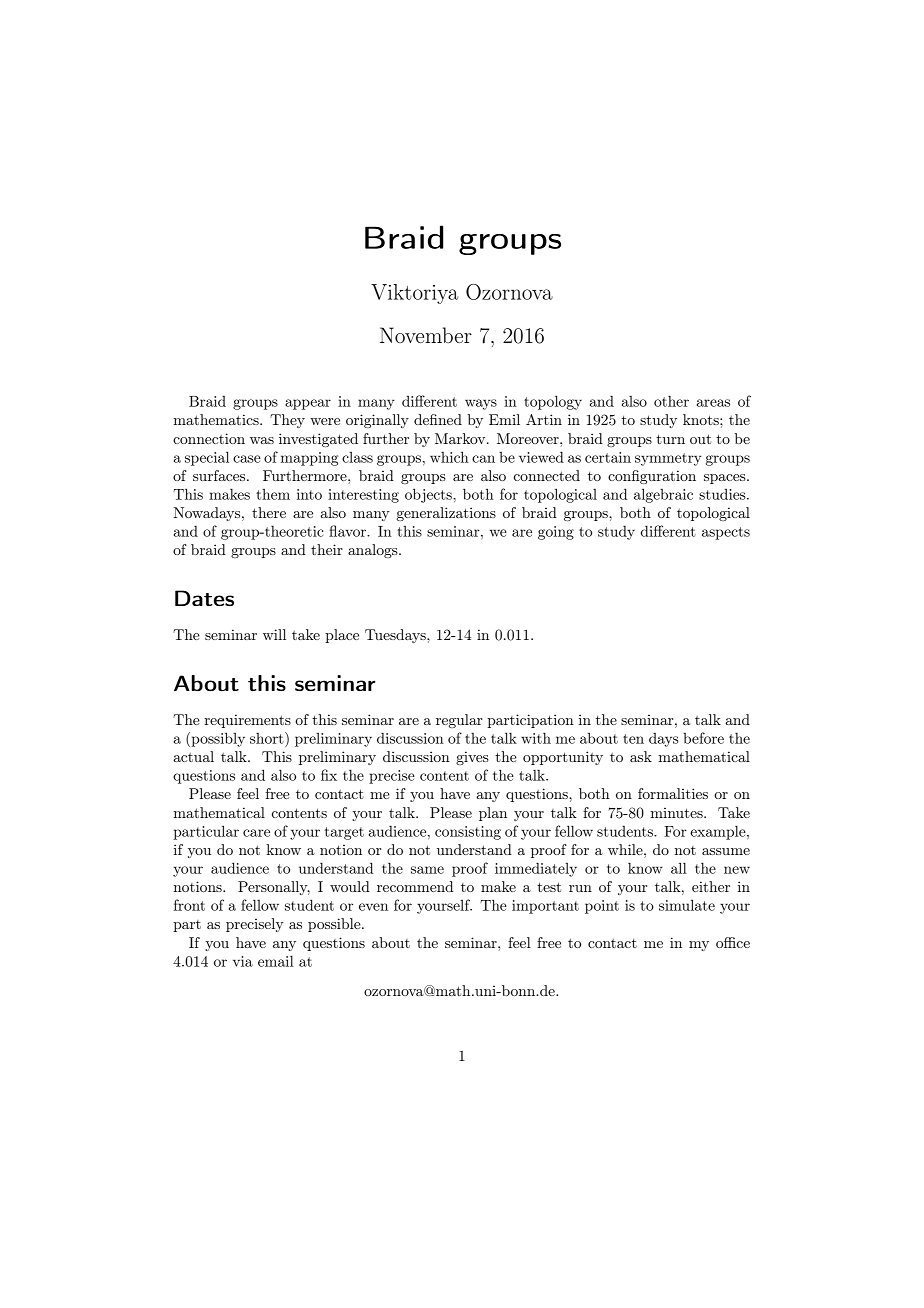 This document has height=1308, width=924. I want to click on appear, so click(308, 404).
